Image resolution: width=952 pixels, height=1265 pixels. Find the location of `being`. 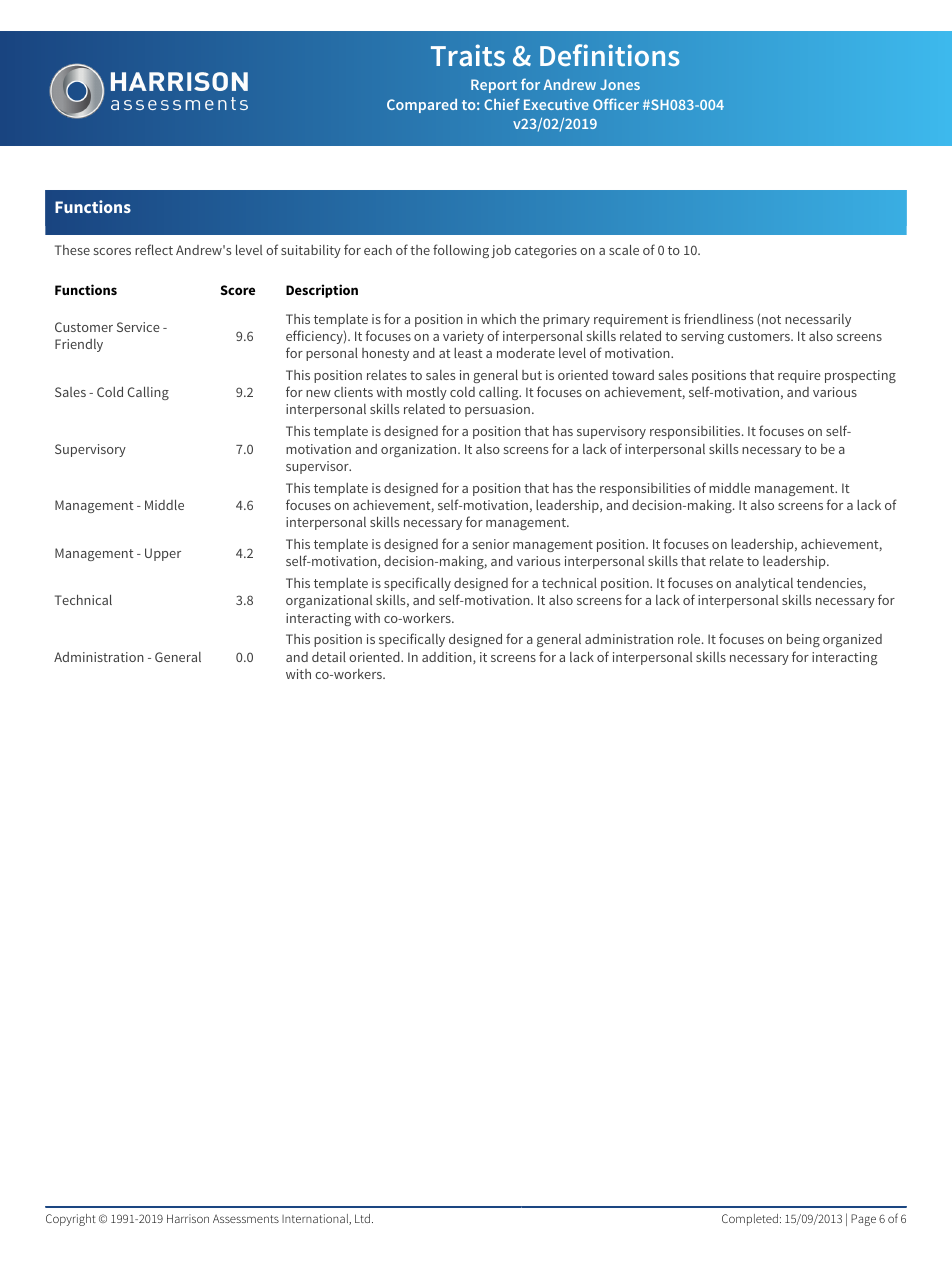

being is located at coordinates (803, 640).
